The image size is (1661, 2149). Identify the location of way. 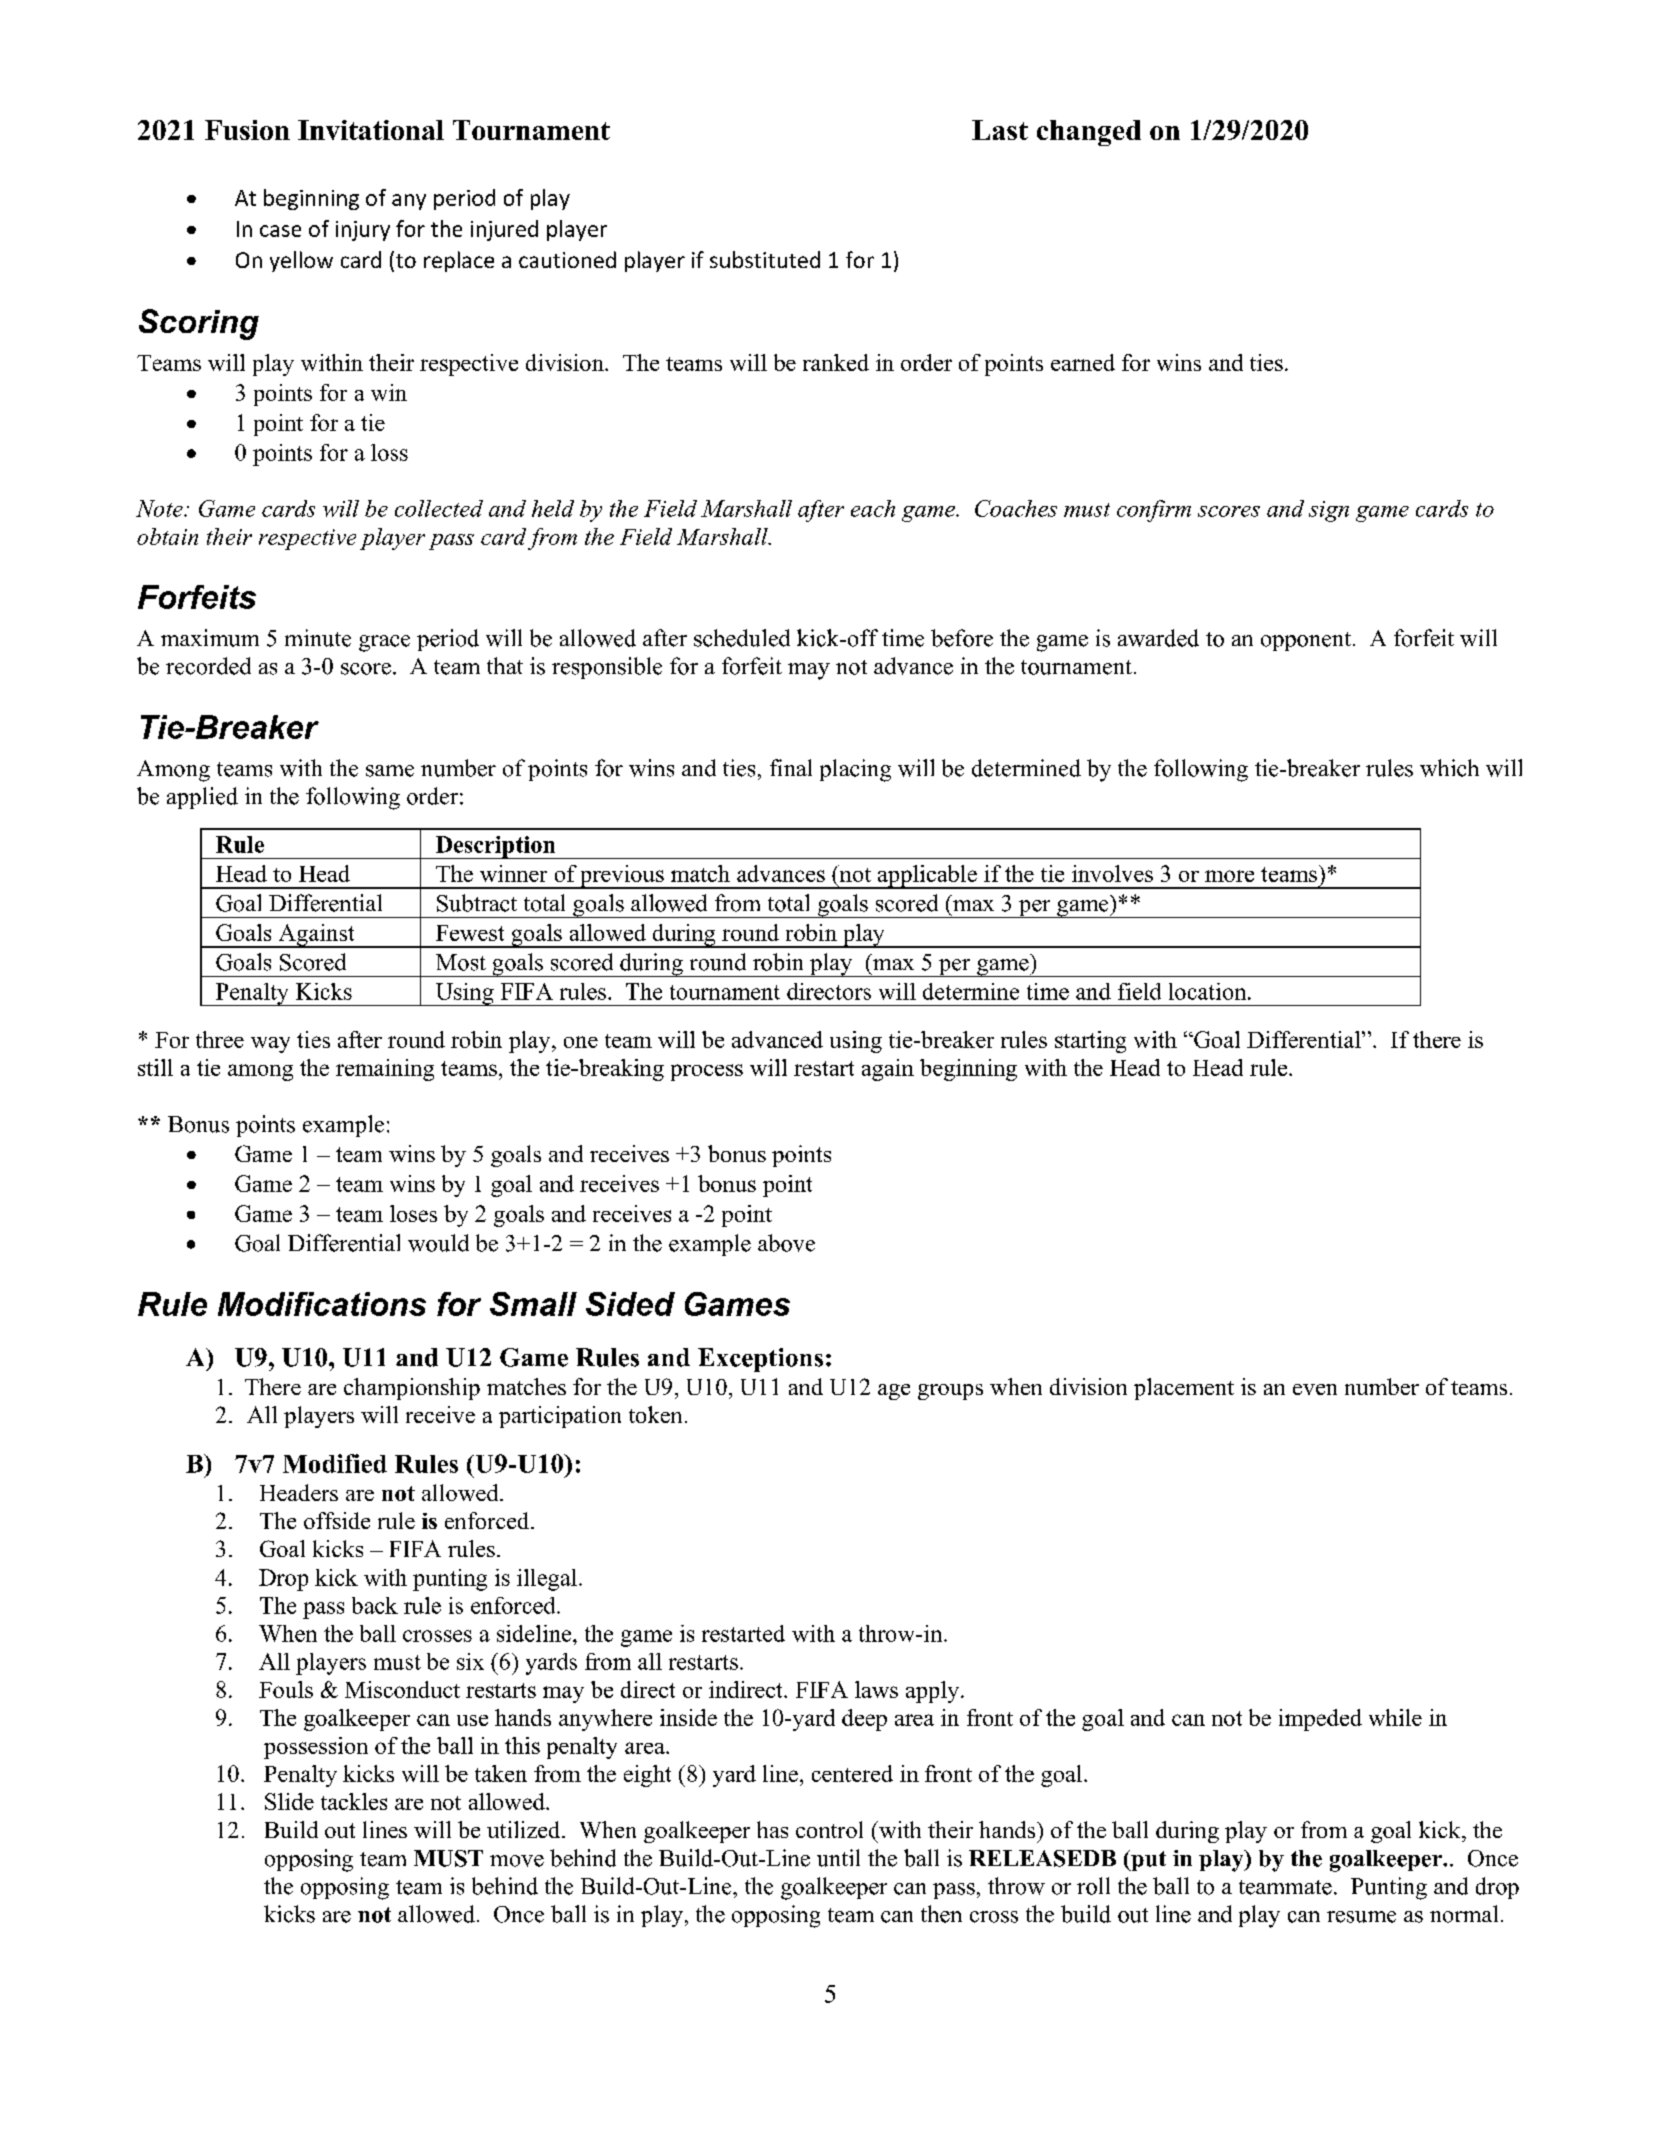
(270, 1045).
